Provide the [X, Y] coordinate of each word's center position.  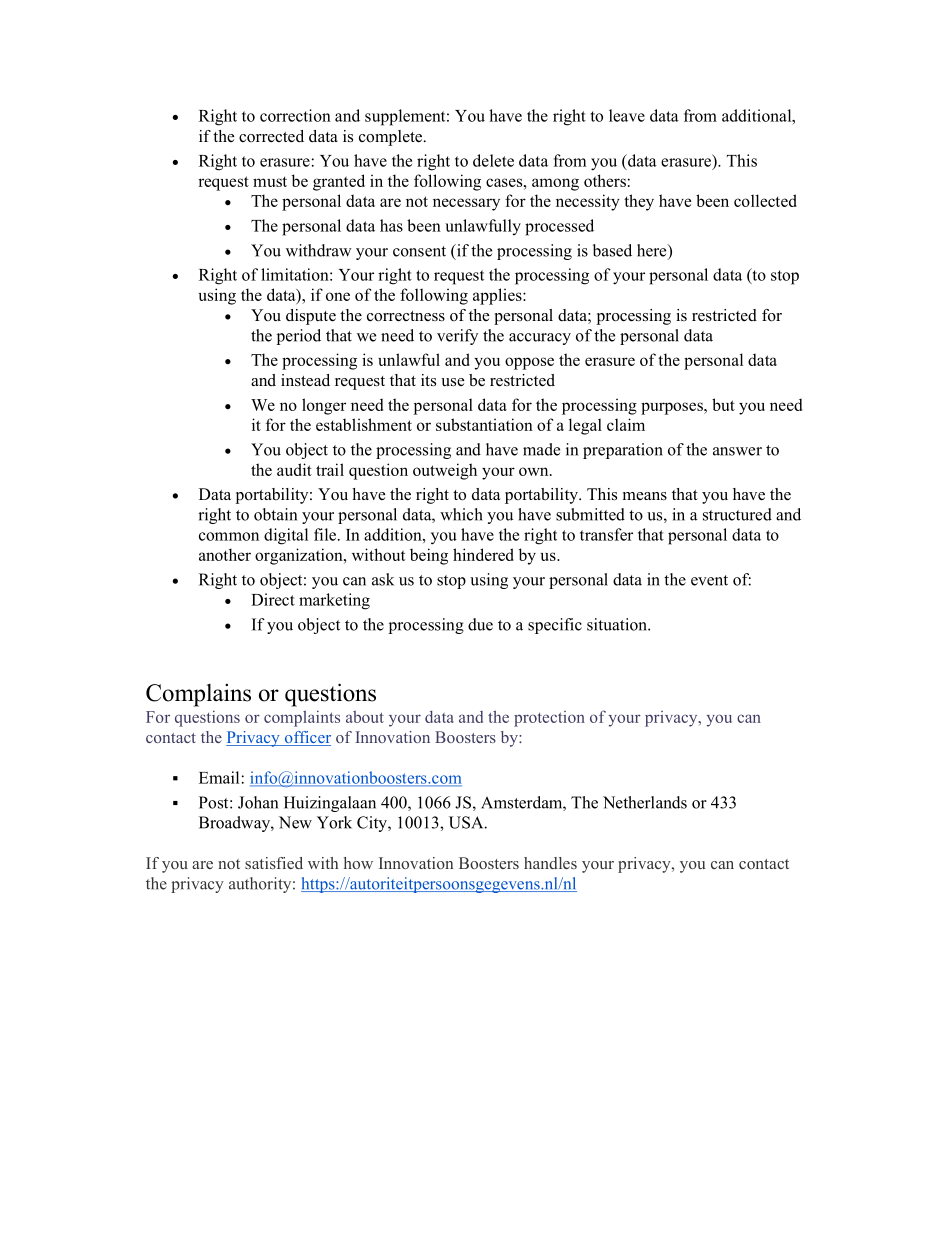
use [452, 382]
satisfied [274, 863]
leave [627, 115]
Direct [273, 599]
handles [550, 863]
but [723, 404]
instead [305, 380]
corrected [271, 136]
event [709, 580]
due [480, 624]
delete [493, 160]
